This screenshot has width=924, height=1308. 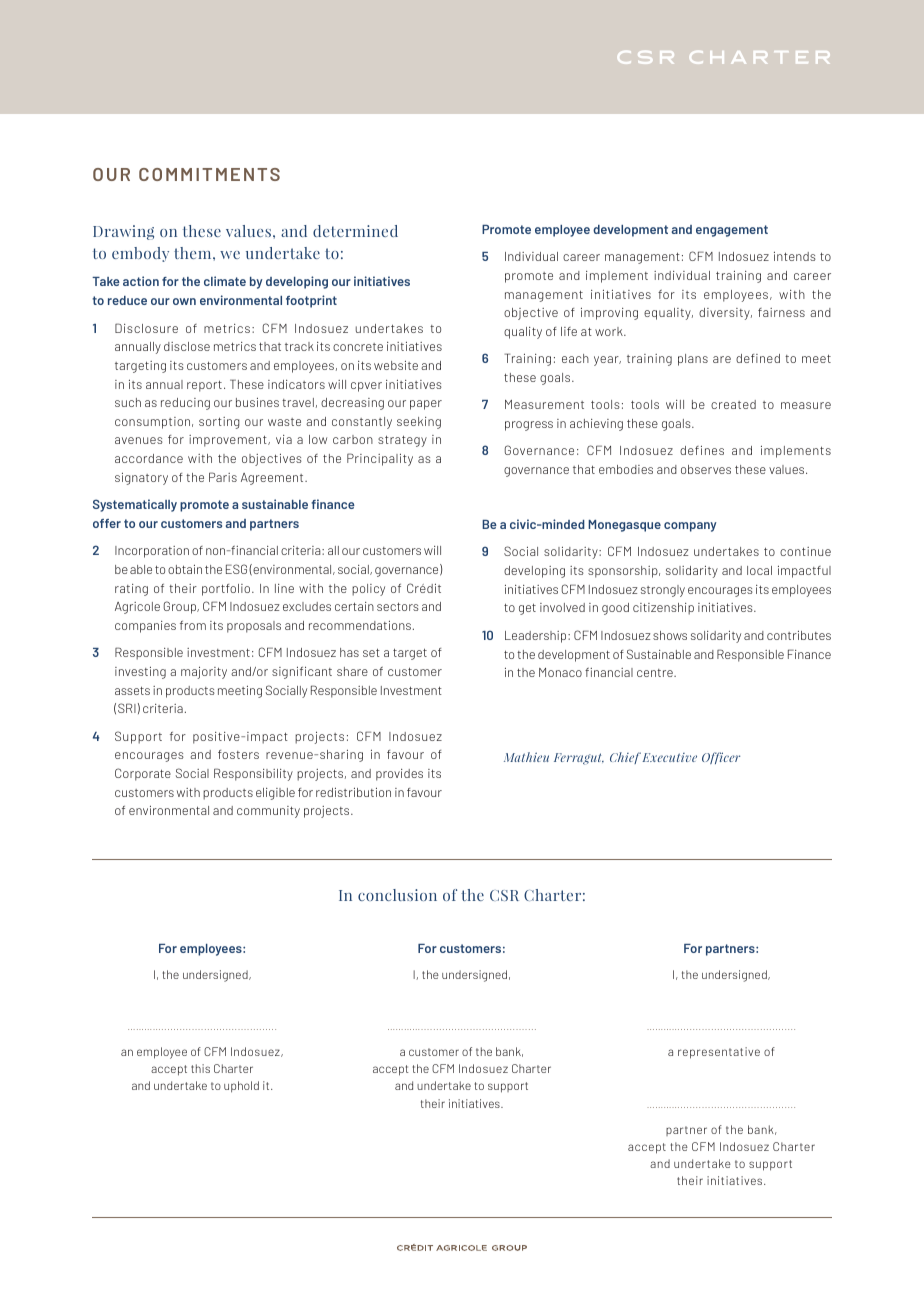 I want to click on engagement, so click(x=732, y=231).
